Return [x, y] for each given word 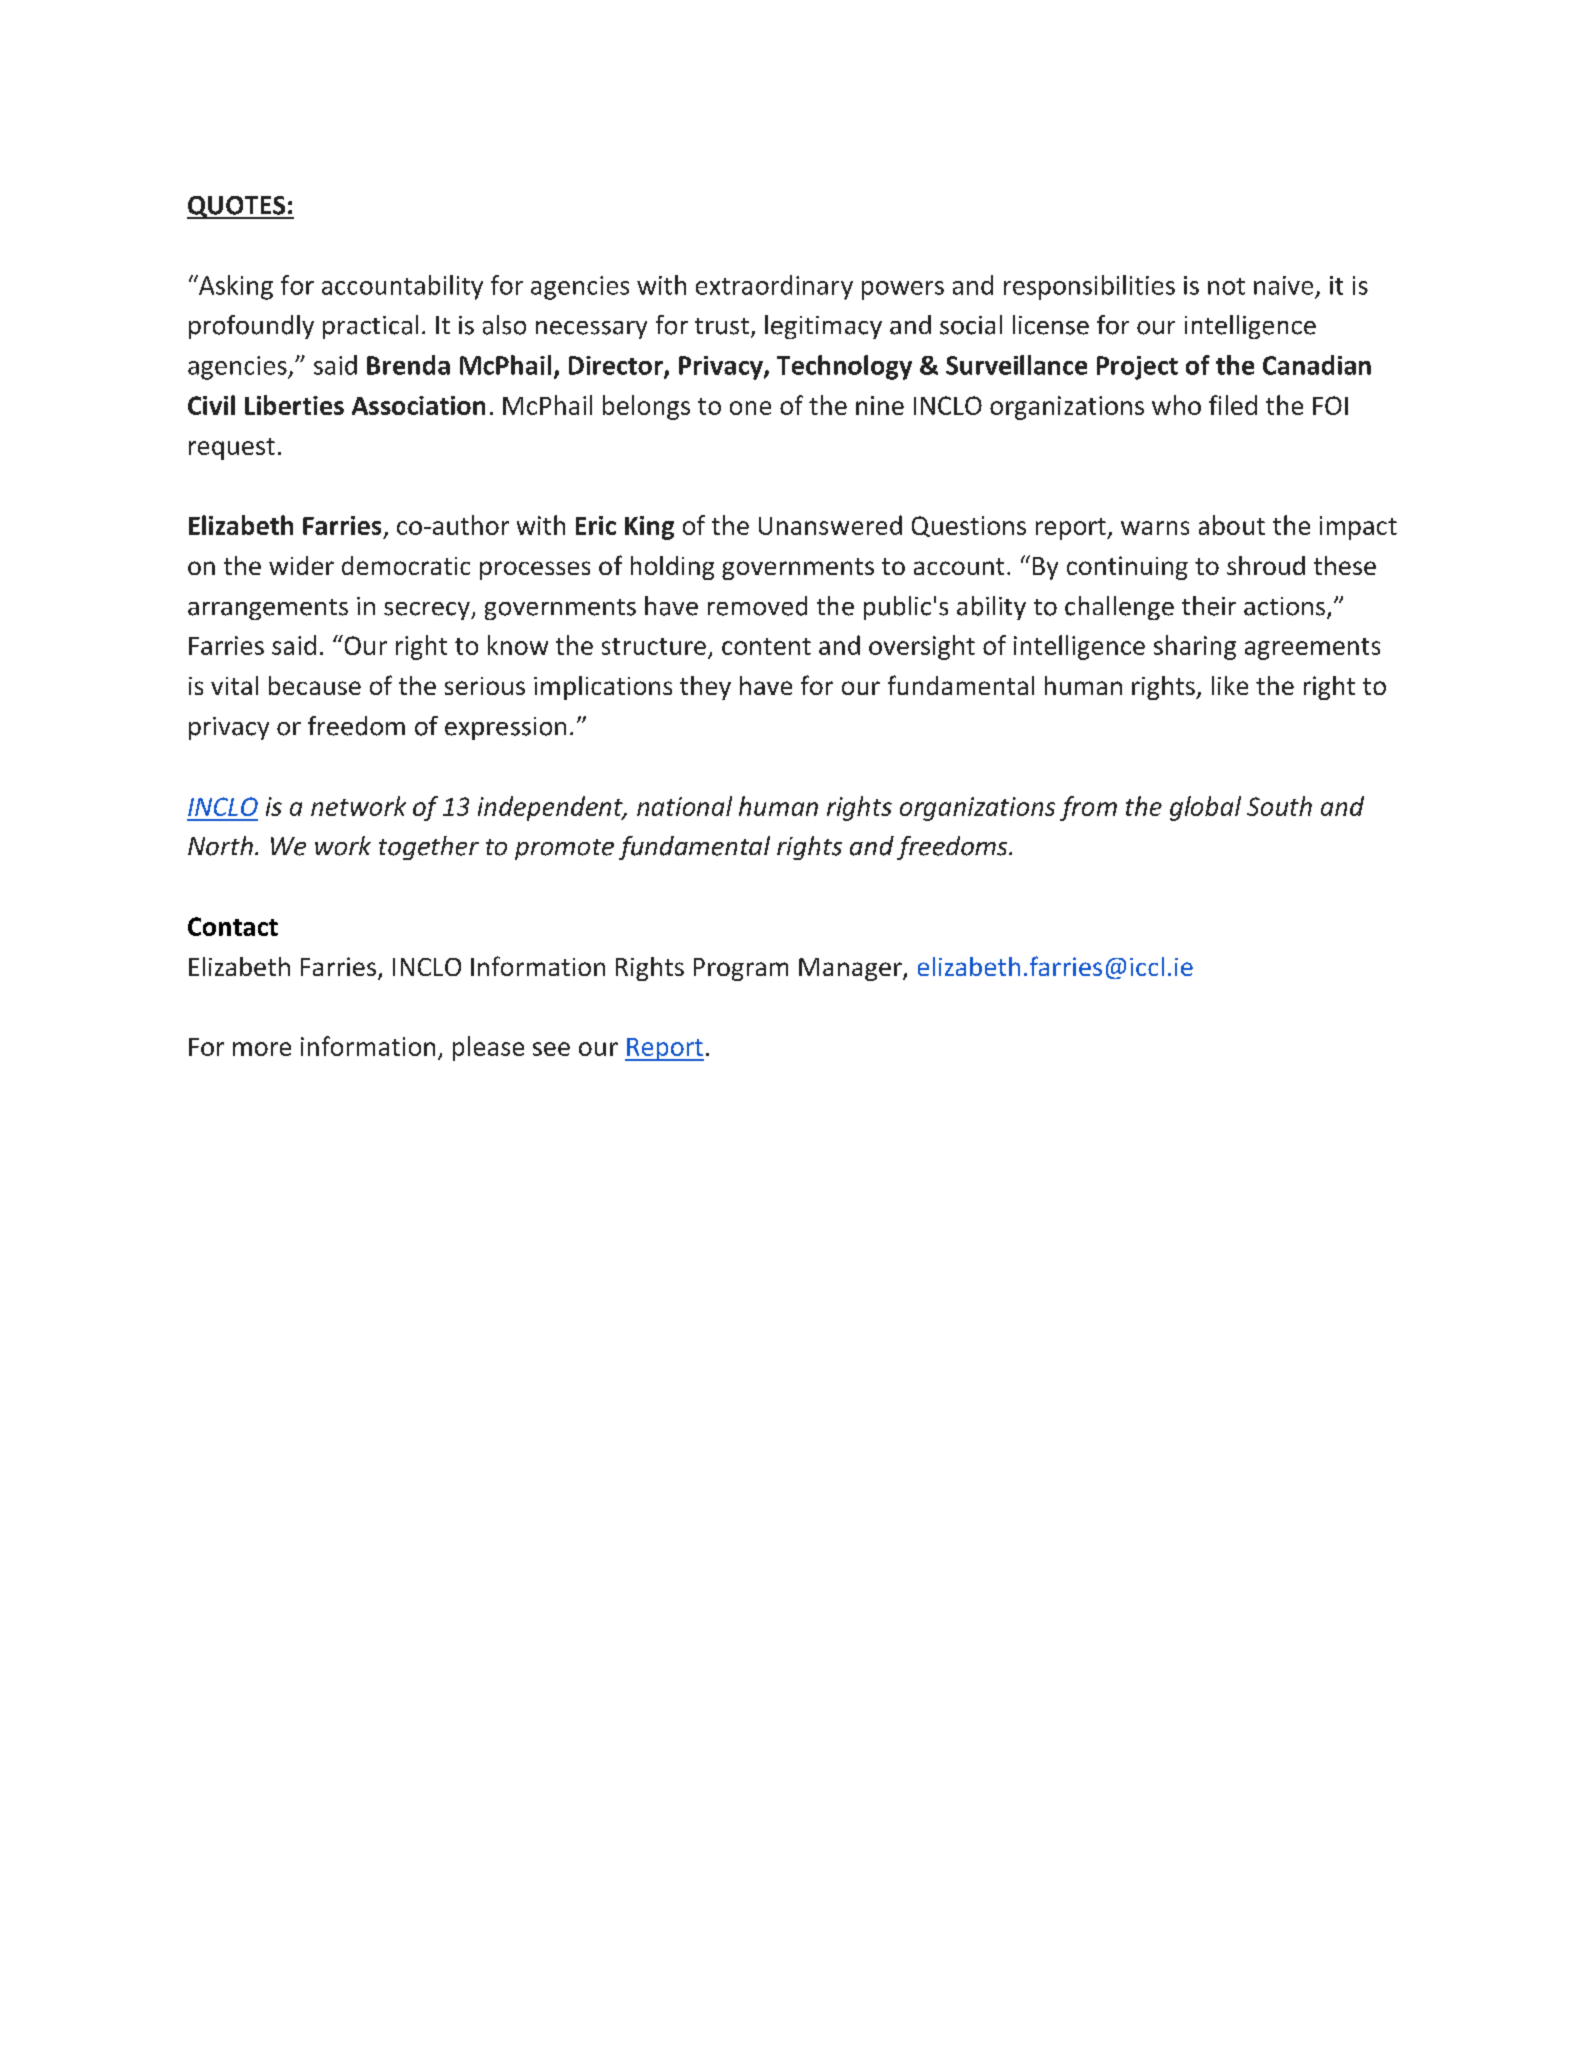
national [684, 806]
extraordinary [774, 287]
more [262, 1049]
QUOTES [237, 207]
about [1232, 525]
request [232, 449]
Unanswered [830, 525]
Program [741, 969]
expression [505, 728]
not [1226, 286]
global [1205, 808]
